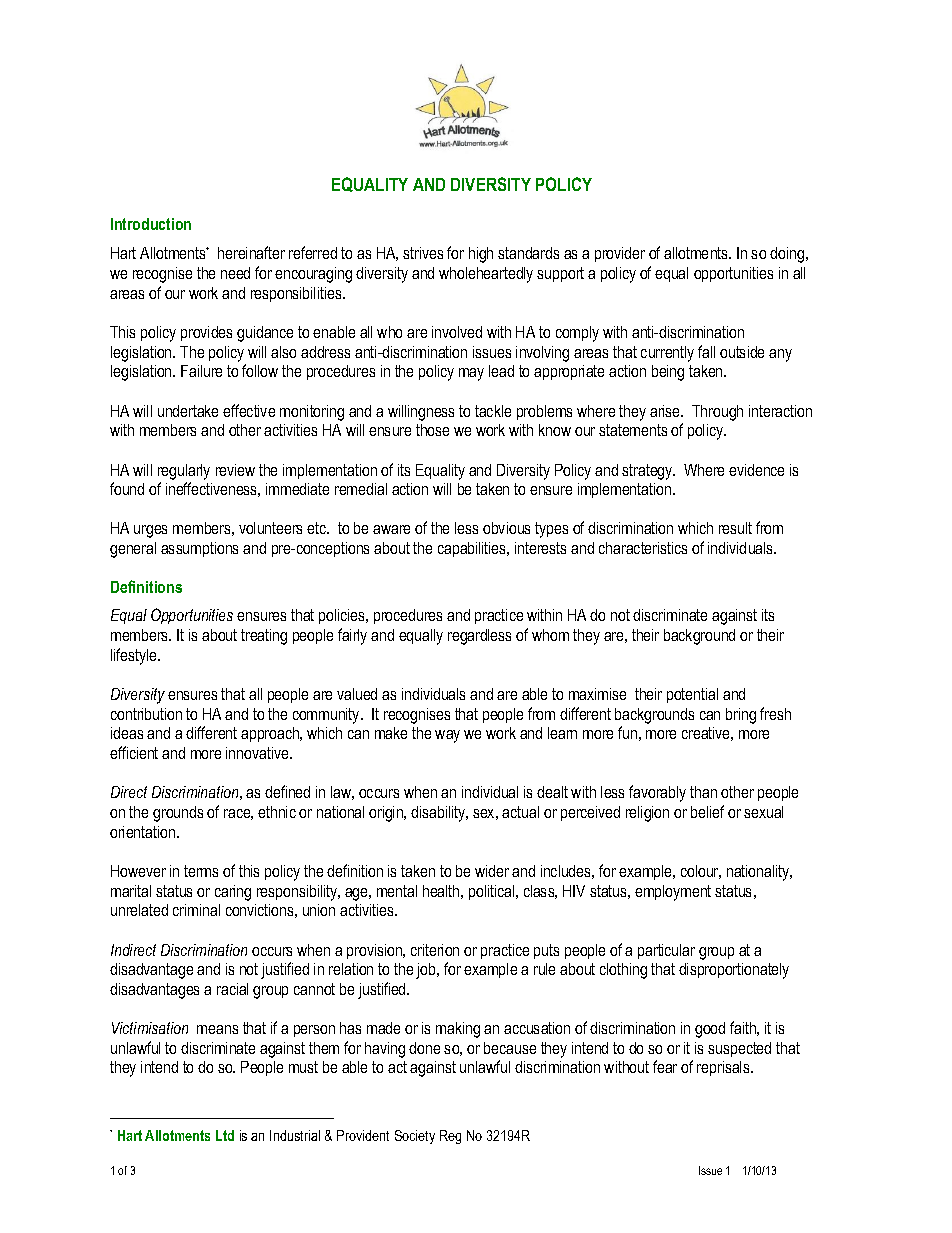  What do you see at coordinates (473, 549) in the image?
I see `capabilities` at bounding box center [473, 549].
